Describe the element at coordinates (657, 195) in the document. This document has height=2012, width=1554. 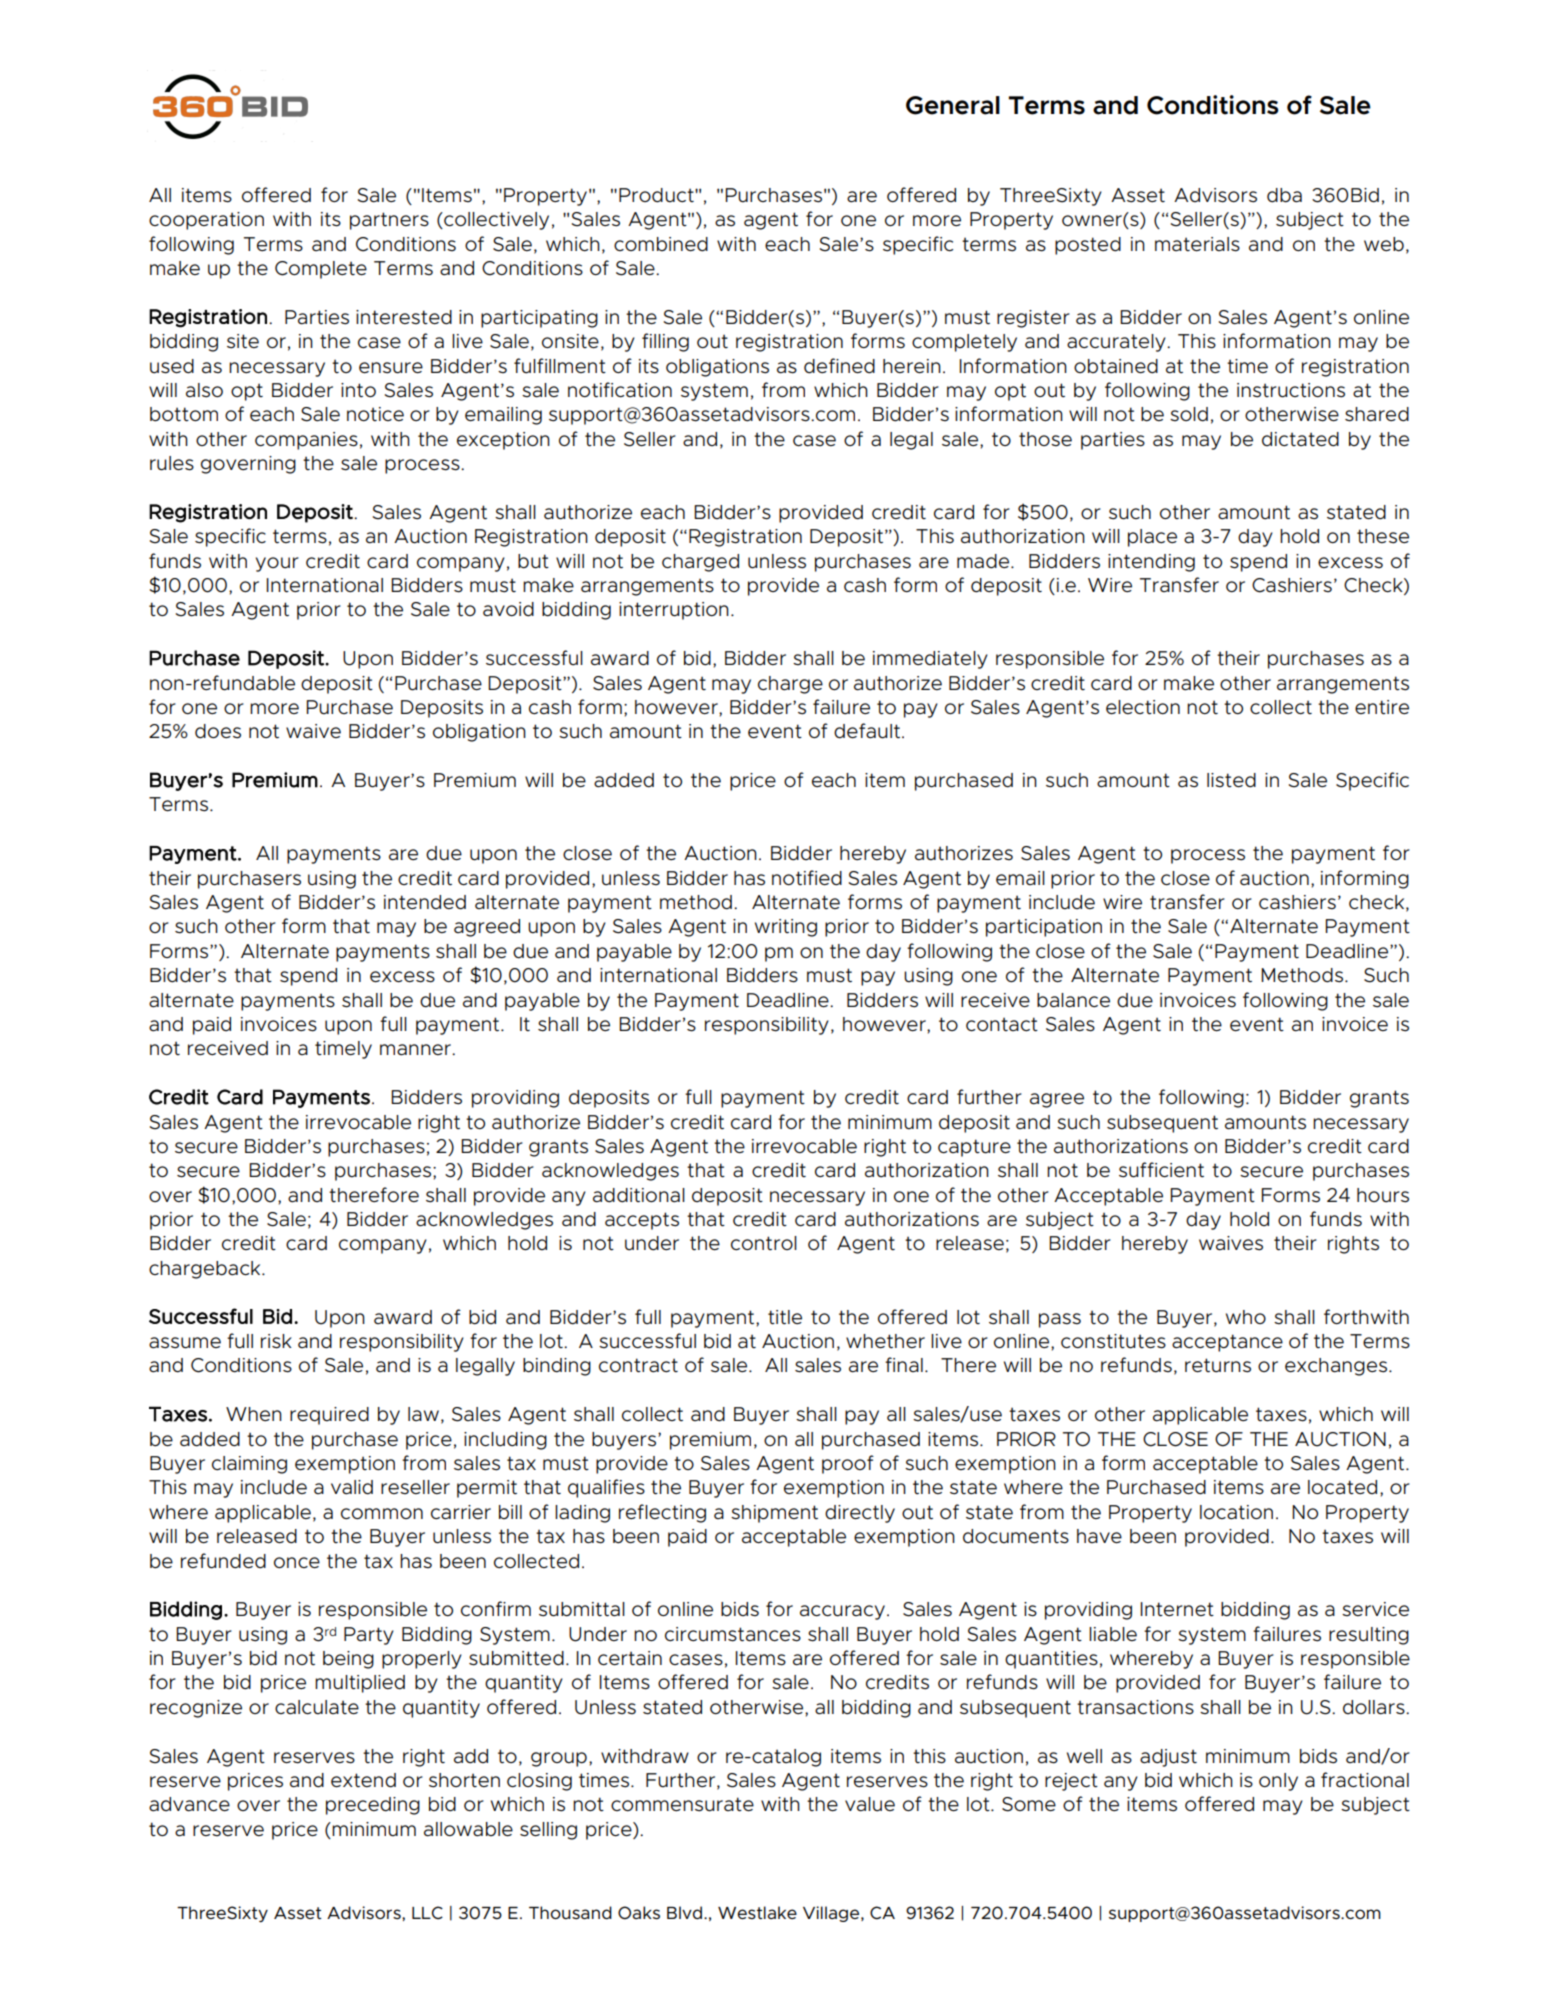
I see `Product` at that location.
